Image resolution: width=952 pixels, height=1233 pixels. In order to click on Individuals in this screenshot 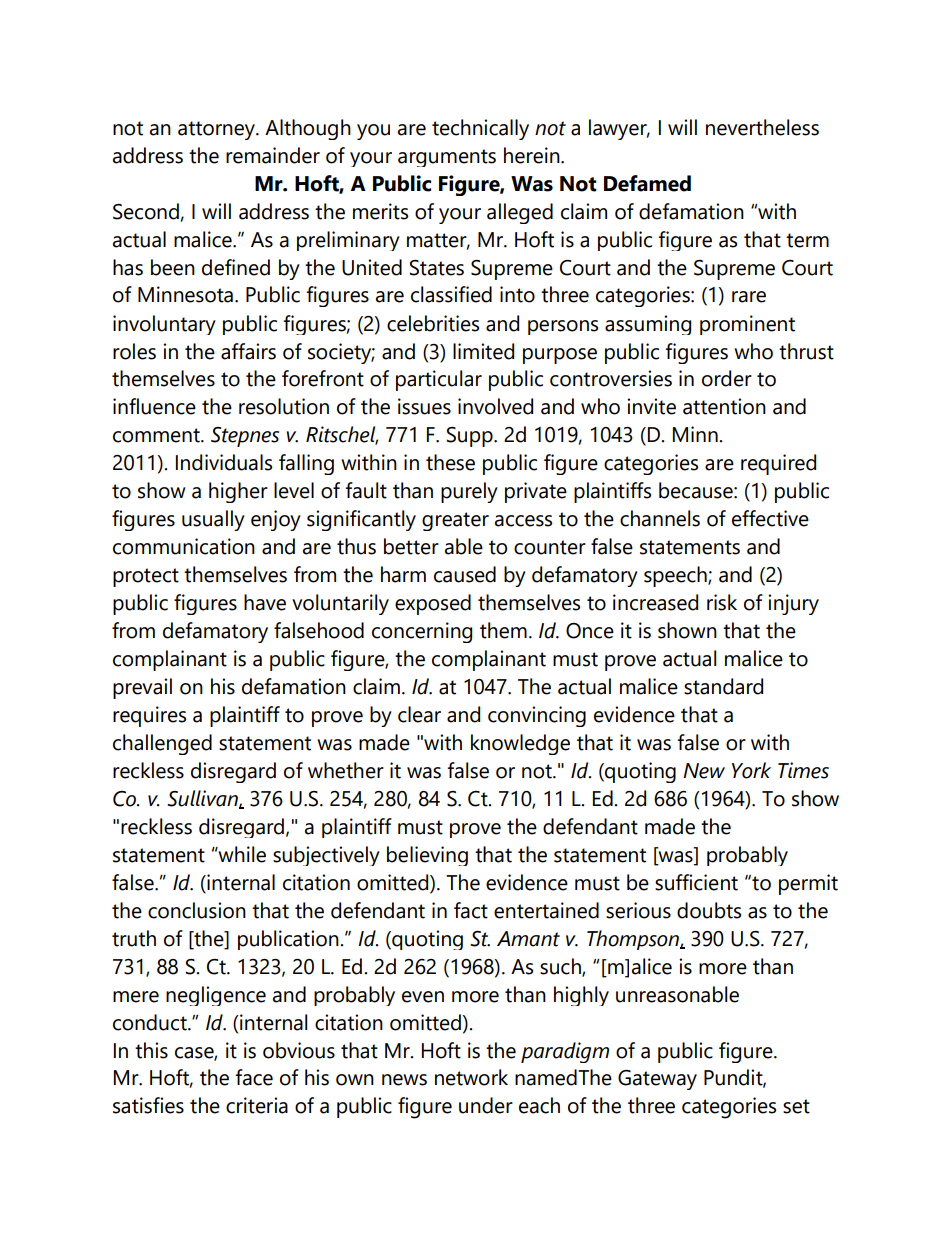, I will do `click(224, 462)`.
